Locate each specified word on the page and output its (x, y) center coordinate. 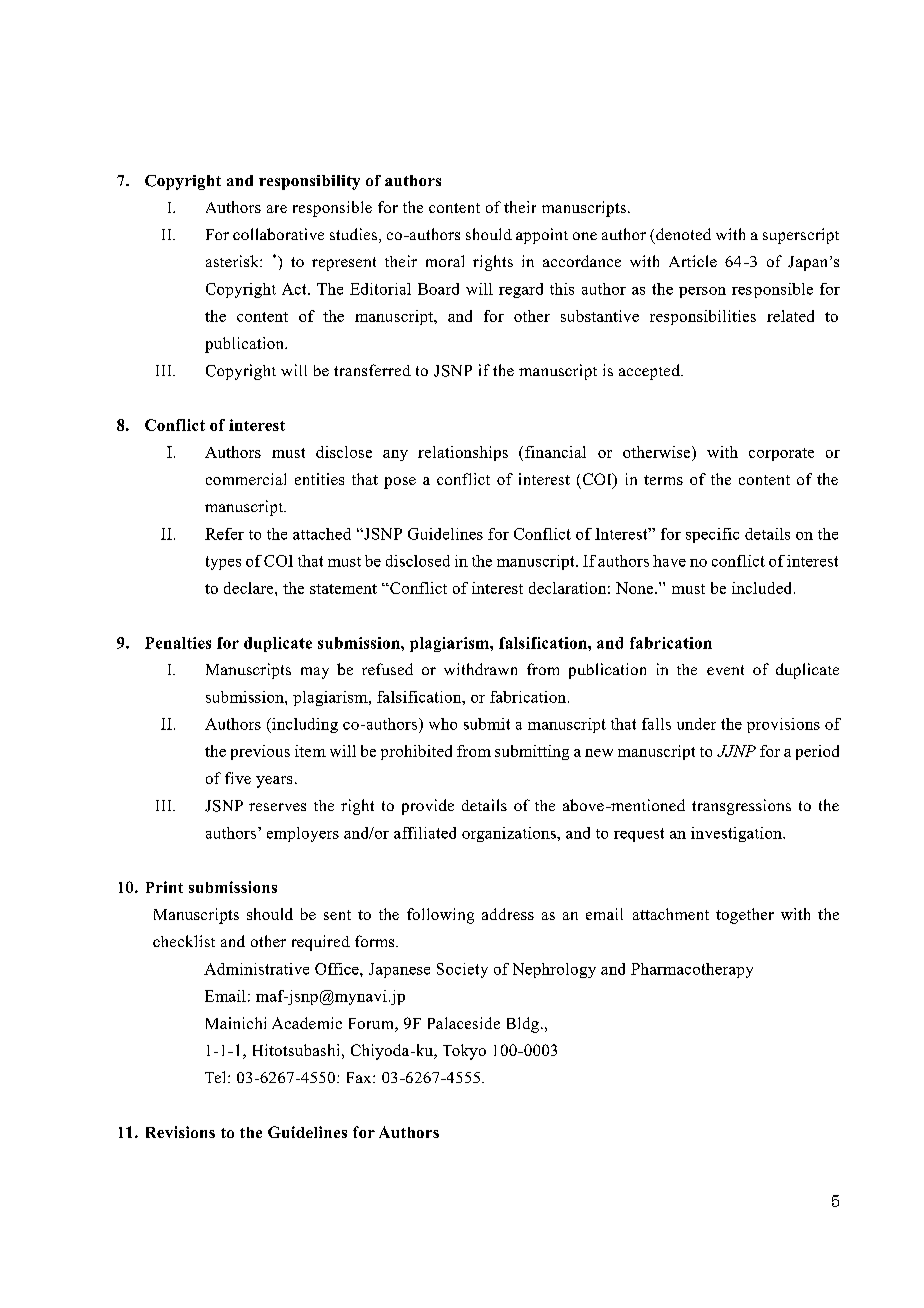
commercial (246, 479)
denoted (683, 234)
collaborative (278, 234)
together (745, 916)
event (725, 670)
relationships (463, 453)
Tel (217, 1077)
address (508, 914)
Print (164, 887)
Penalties (178, 643)
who (443, 724)
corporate (781, 454)
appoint (542, 236)
